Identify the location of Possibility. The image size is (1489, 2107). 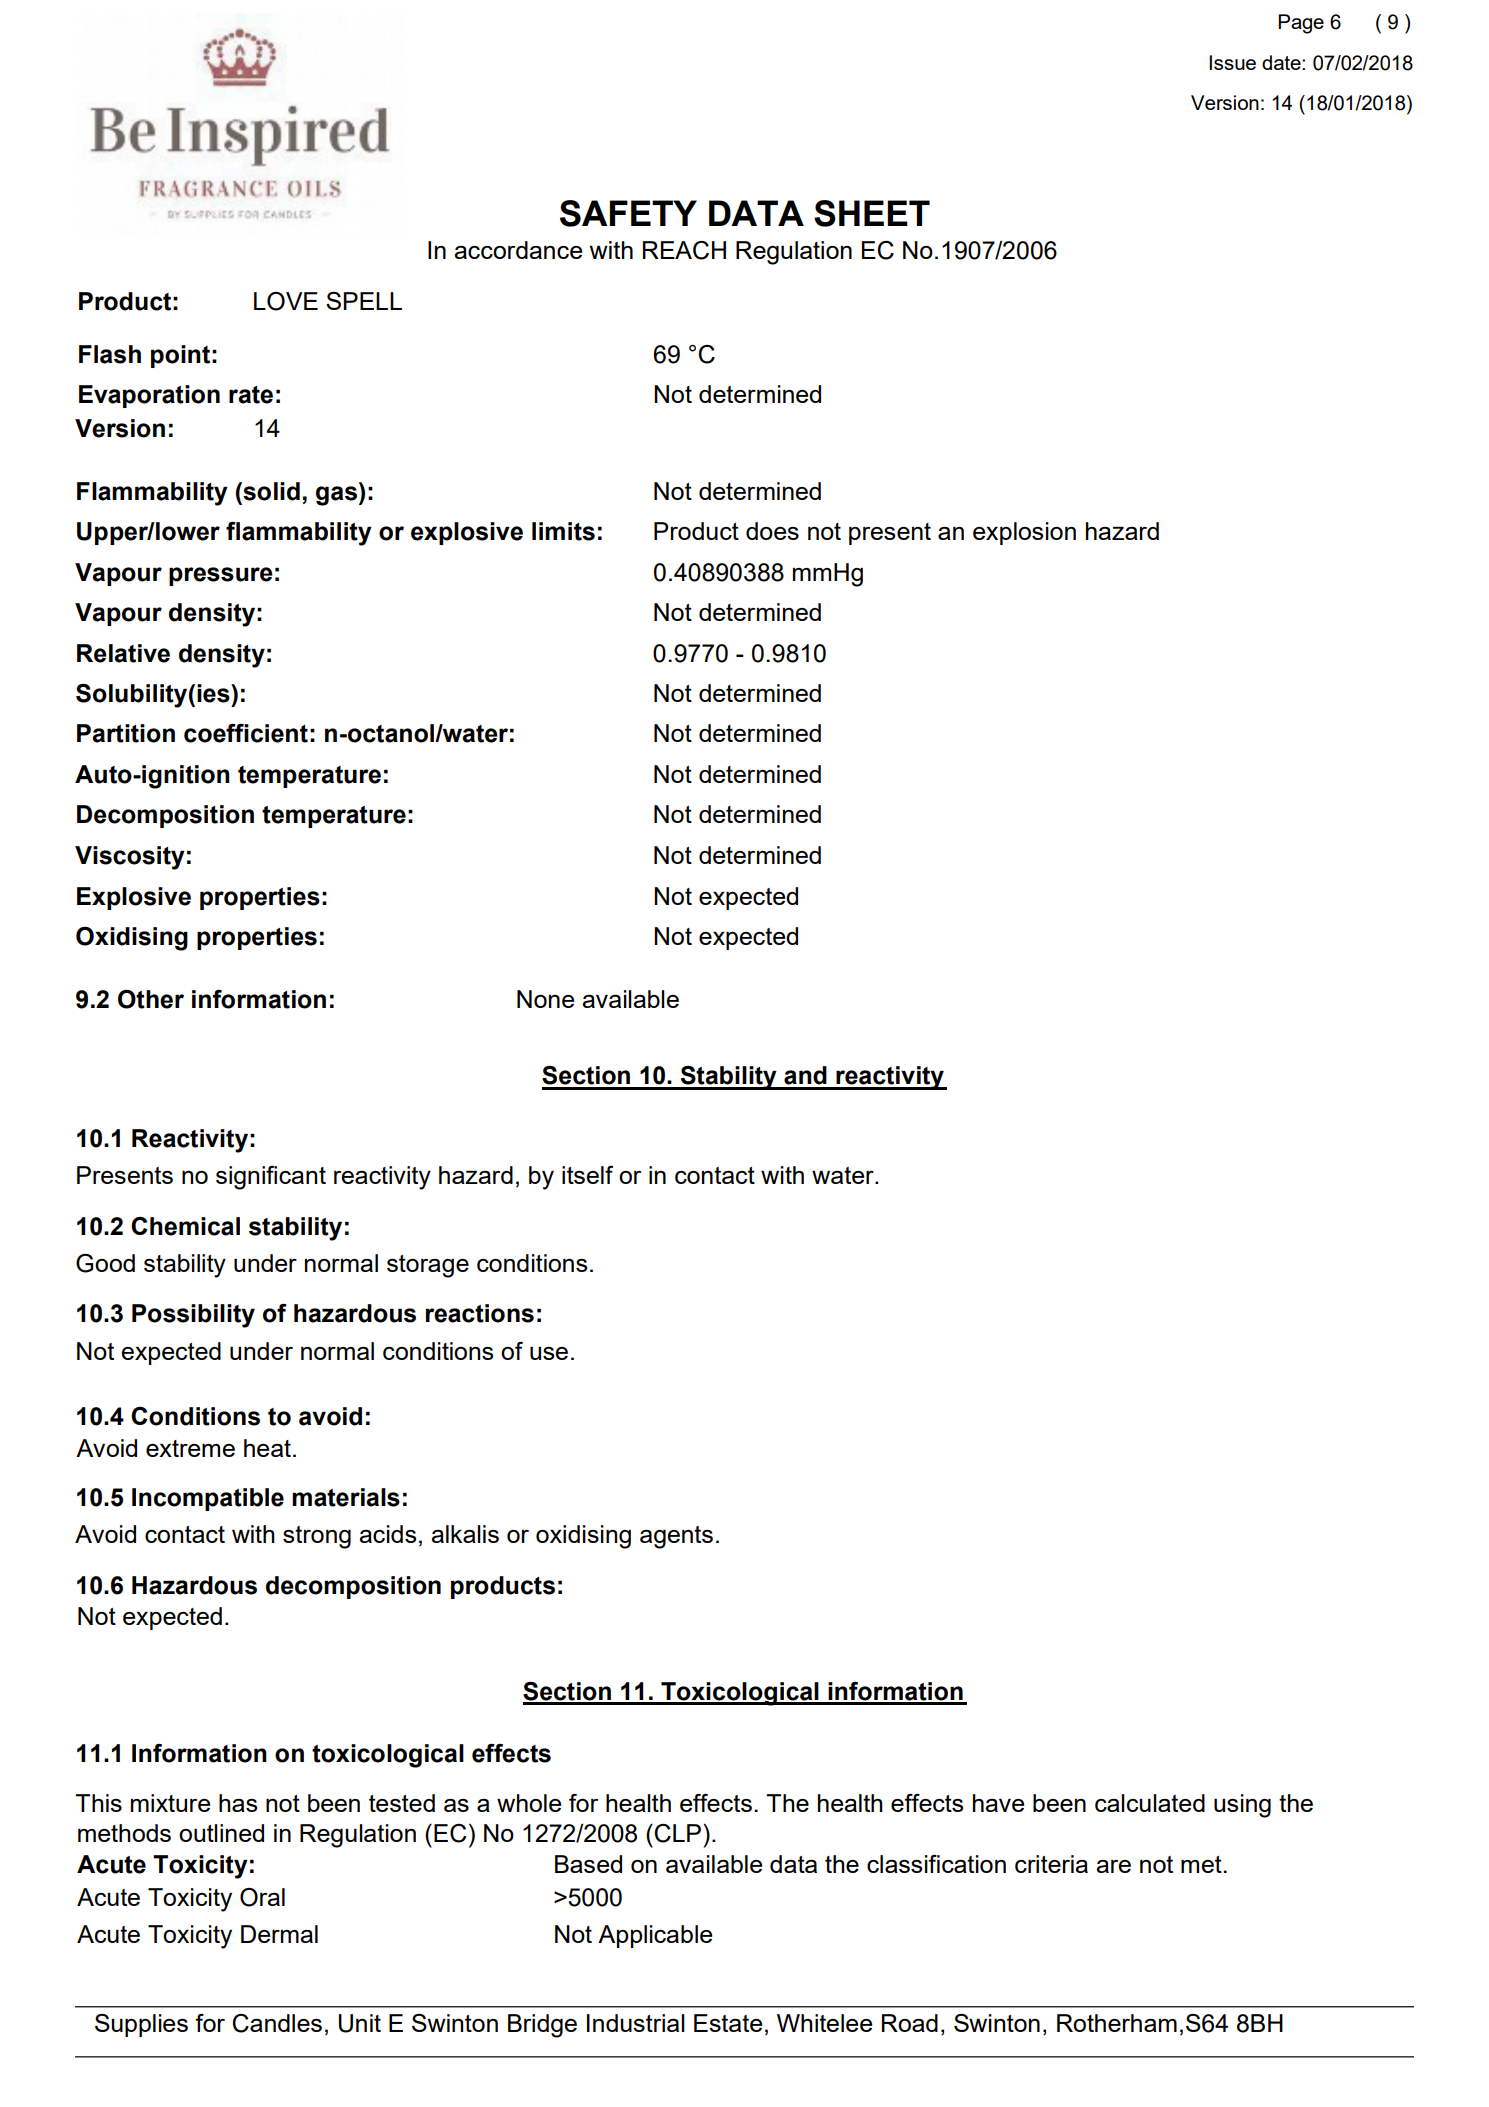
(193, 1316).
